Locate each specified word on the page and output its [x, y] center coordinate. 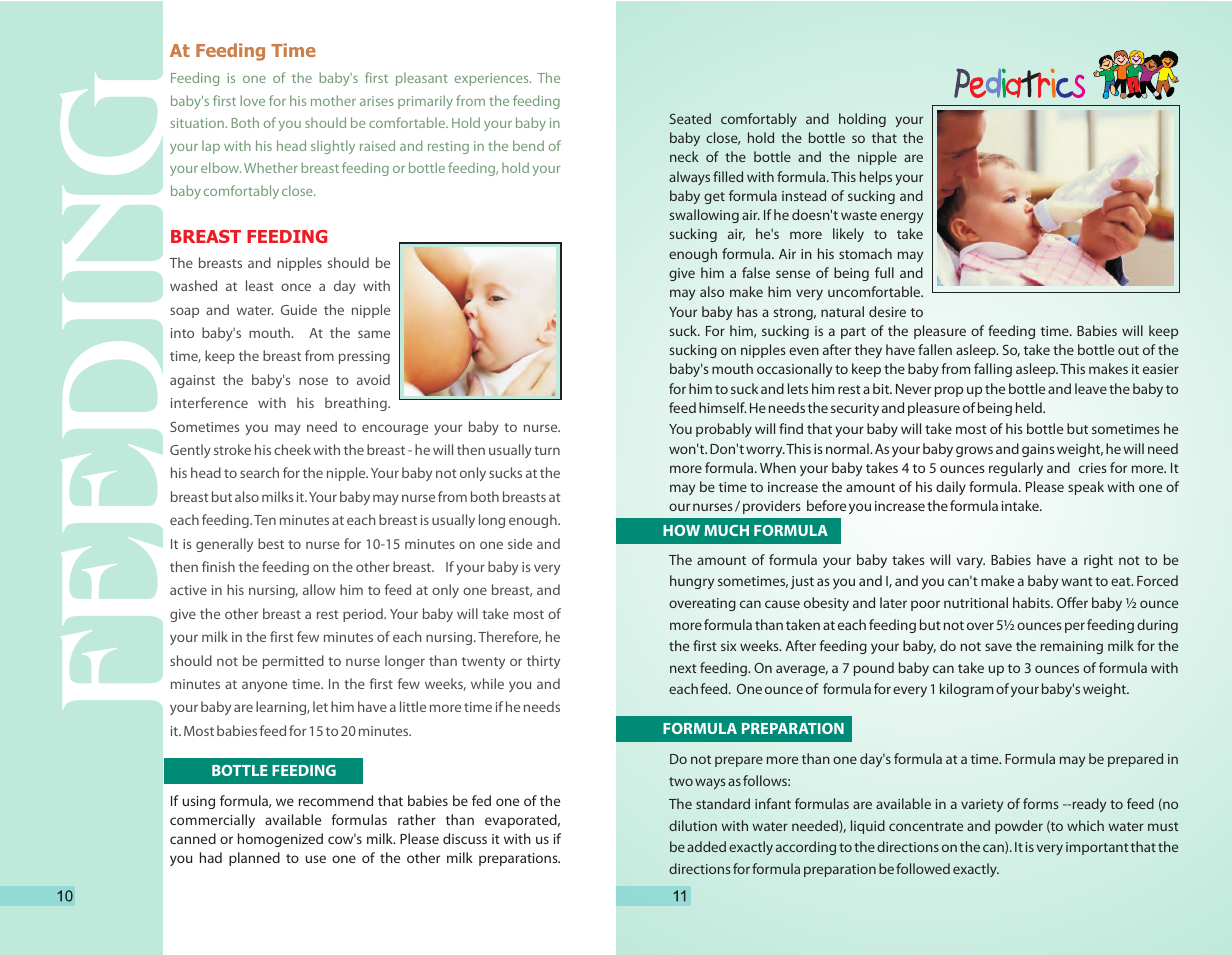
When [778, 467]
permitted [293, 662]
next [683, 668]
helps [876, 178]
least [259, 285]
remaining [1072, 647]
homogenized [280, 840]
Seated [690, 118]
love [252, 100]
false [756, 272]
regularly [1016, 469]
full [884, 272]
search [259, 472]
